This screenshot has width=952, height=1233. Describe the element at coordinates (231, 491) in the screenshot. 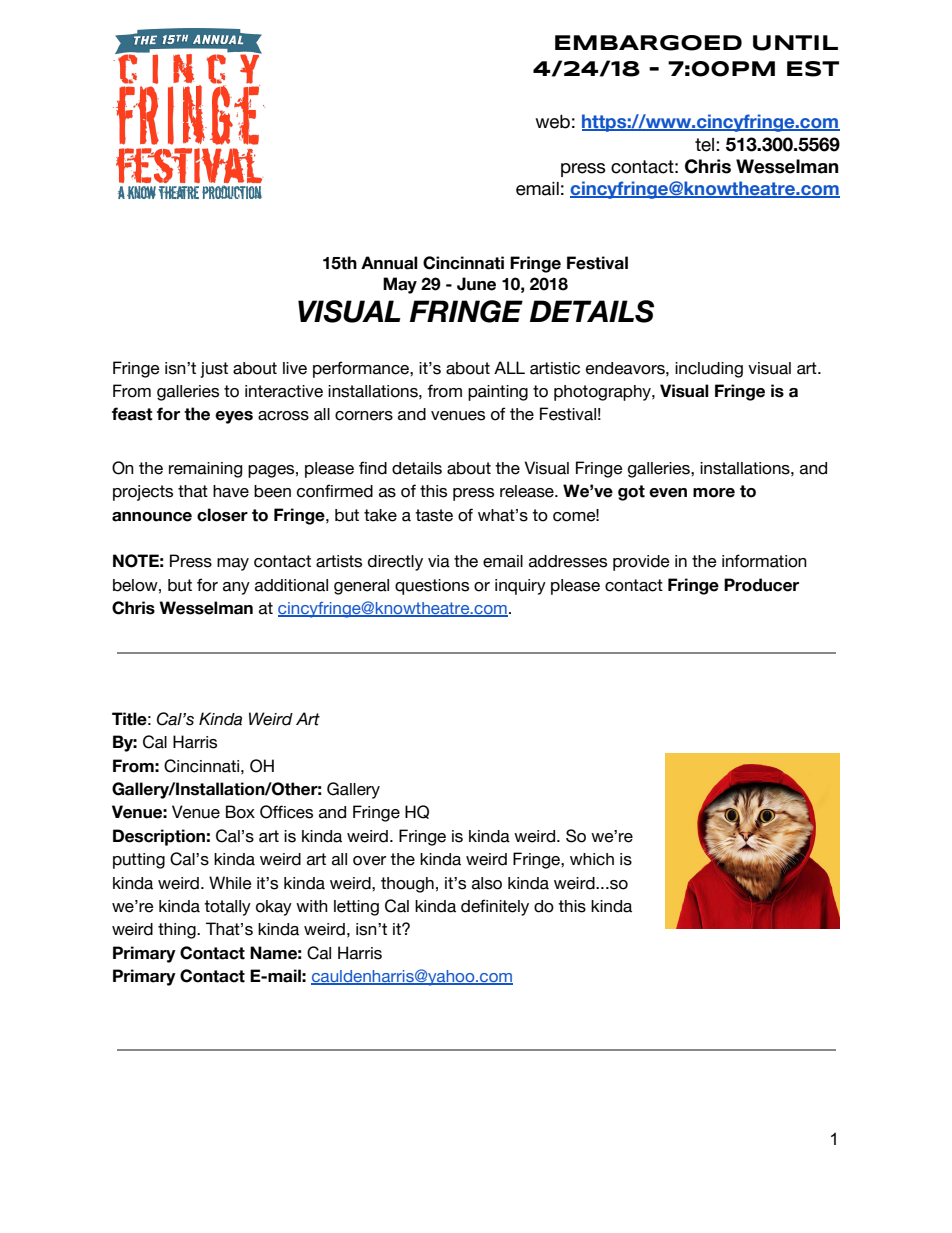

I see `have` at that location.
